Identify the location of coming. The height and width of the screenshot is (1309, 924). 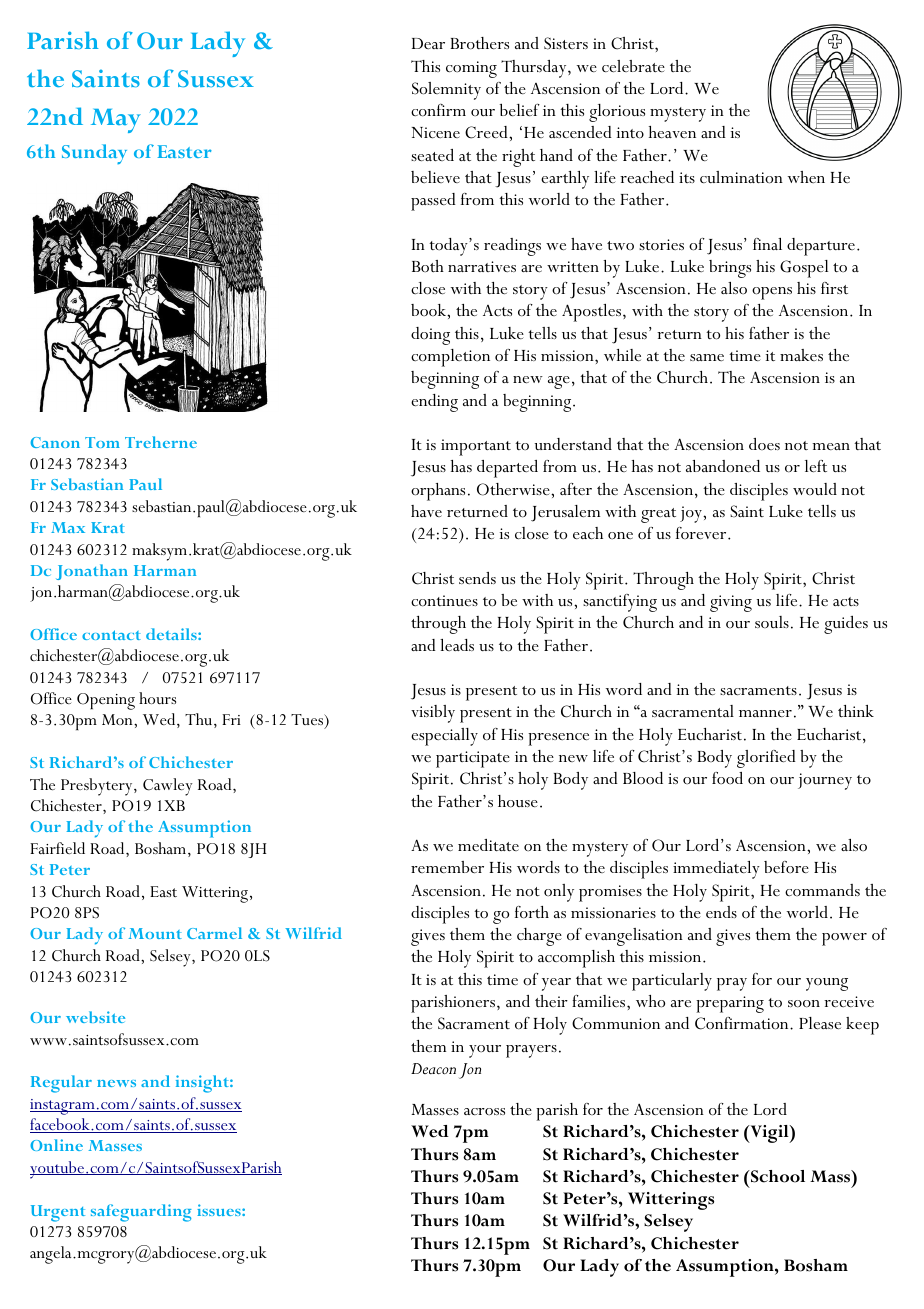
(471, 69).
